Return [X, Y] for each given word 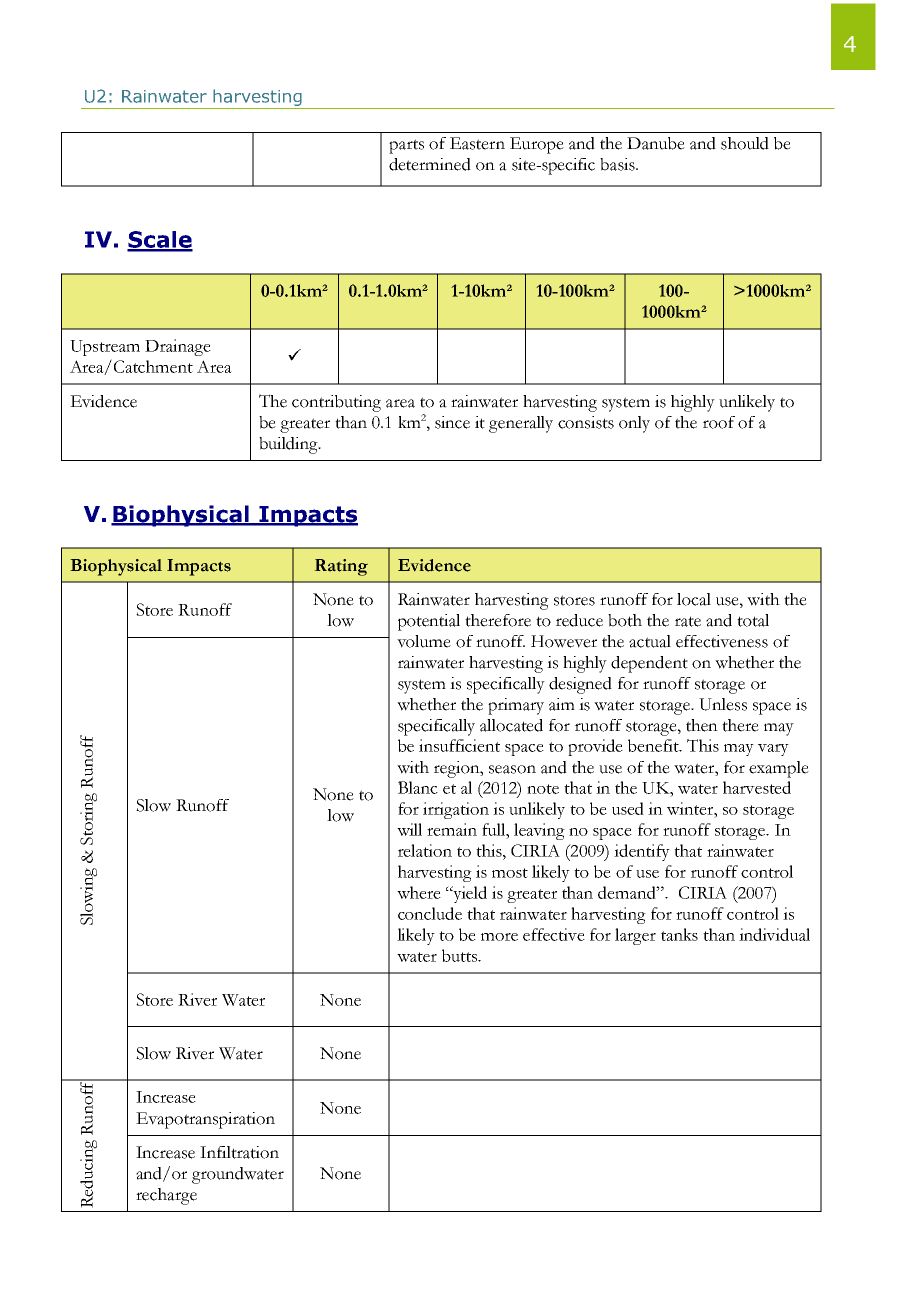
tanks [679, 934]
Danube [656, 143]
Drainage [178, 347]
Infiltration [239, 1152]
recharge [166, 1196]
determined [430, 164]
